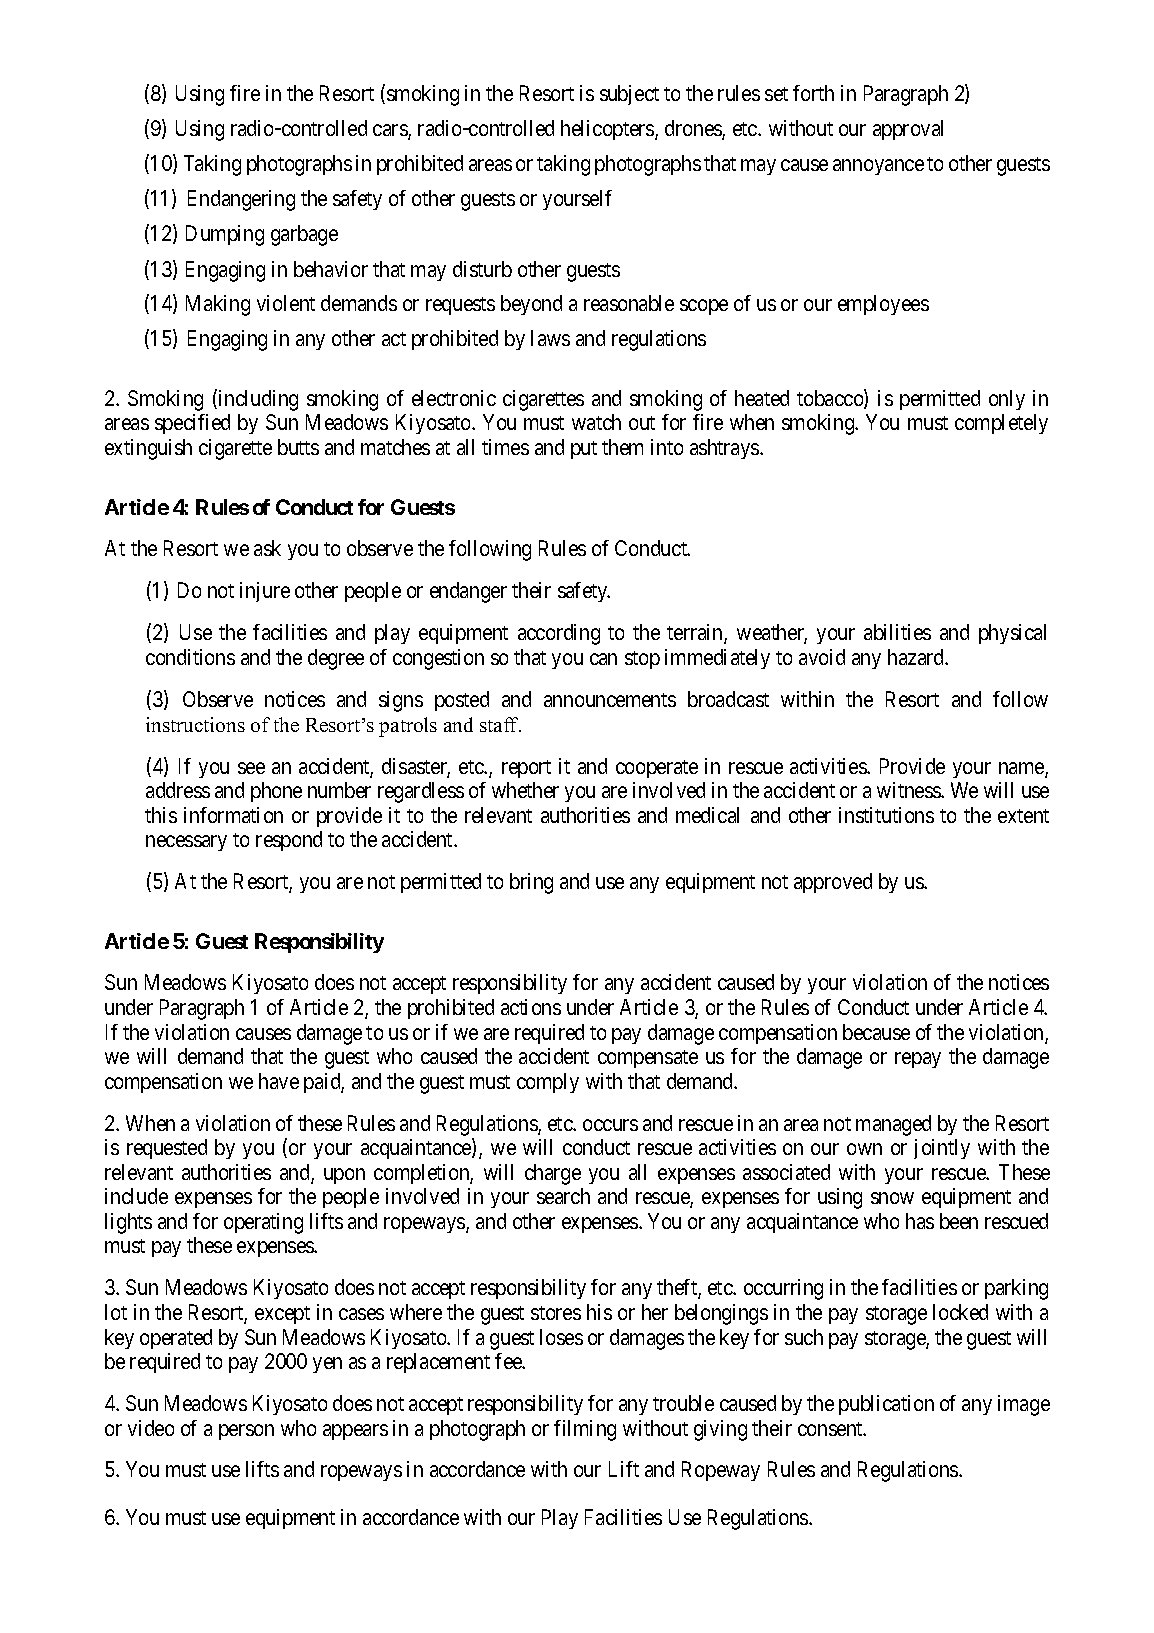  Describe the element at coordinates (918, 1060) in the image. I see `repay` at that location.
